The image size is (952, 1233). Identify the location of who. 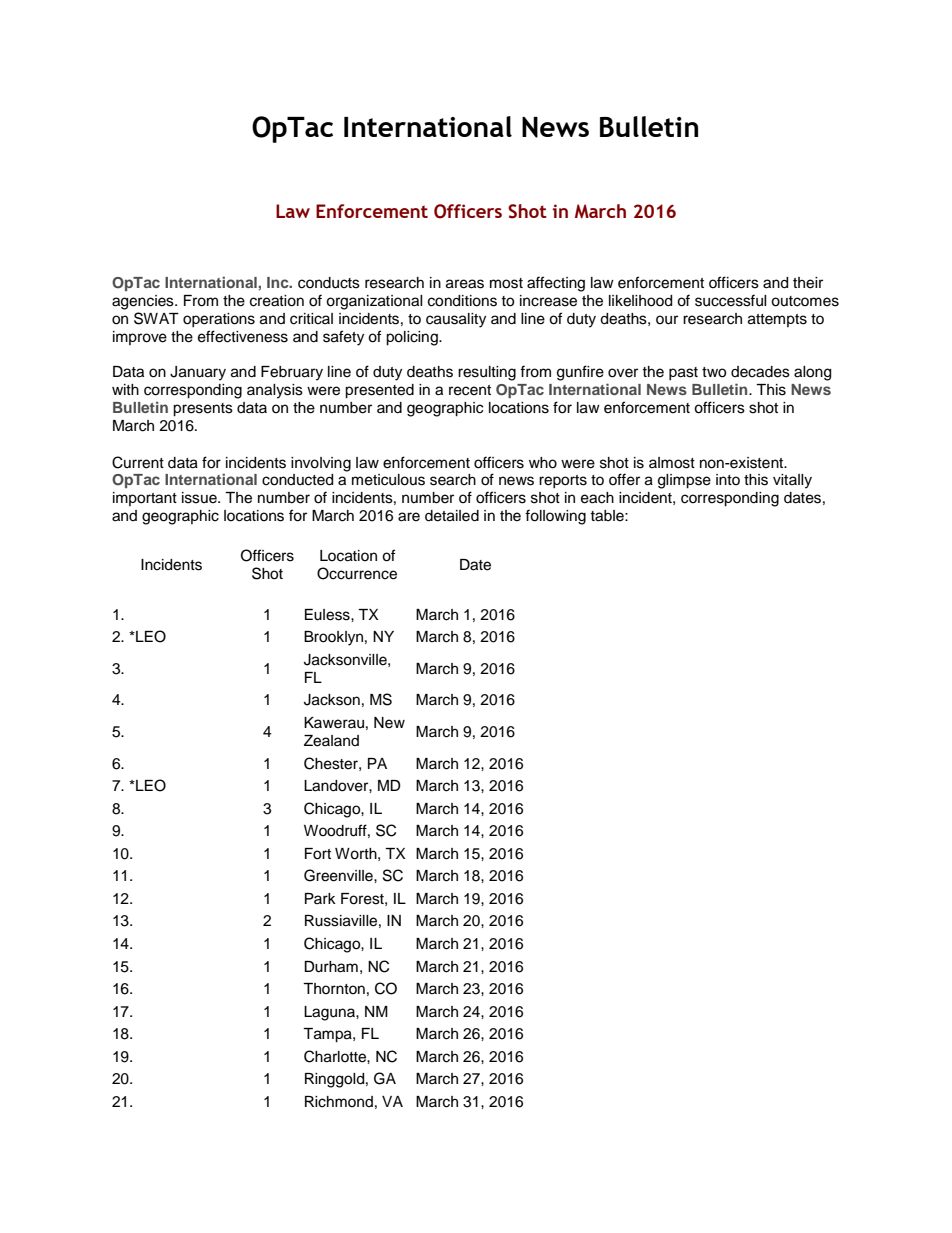
(543, 463).
